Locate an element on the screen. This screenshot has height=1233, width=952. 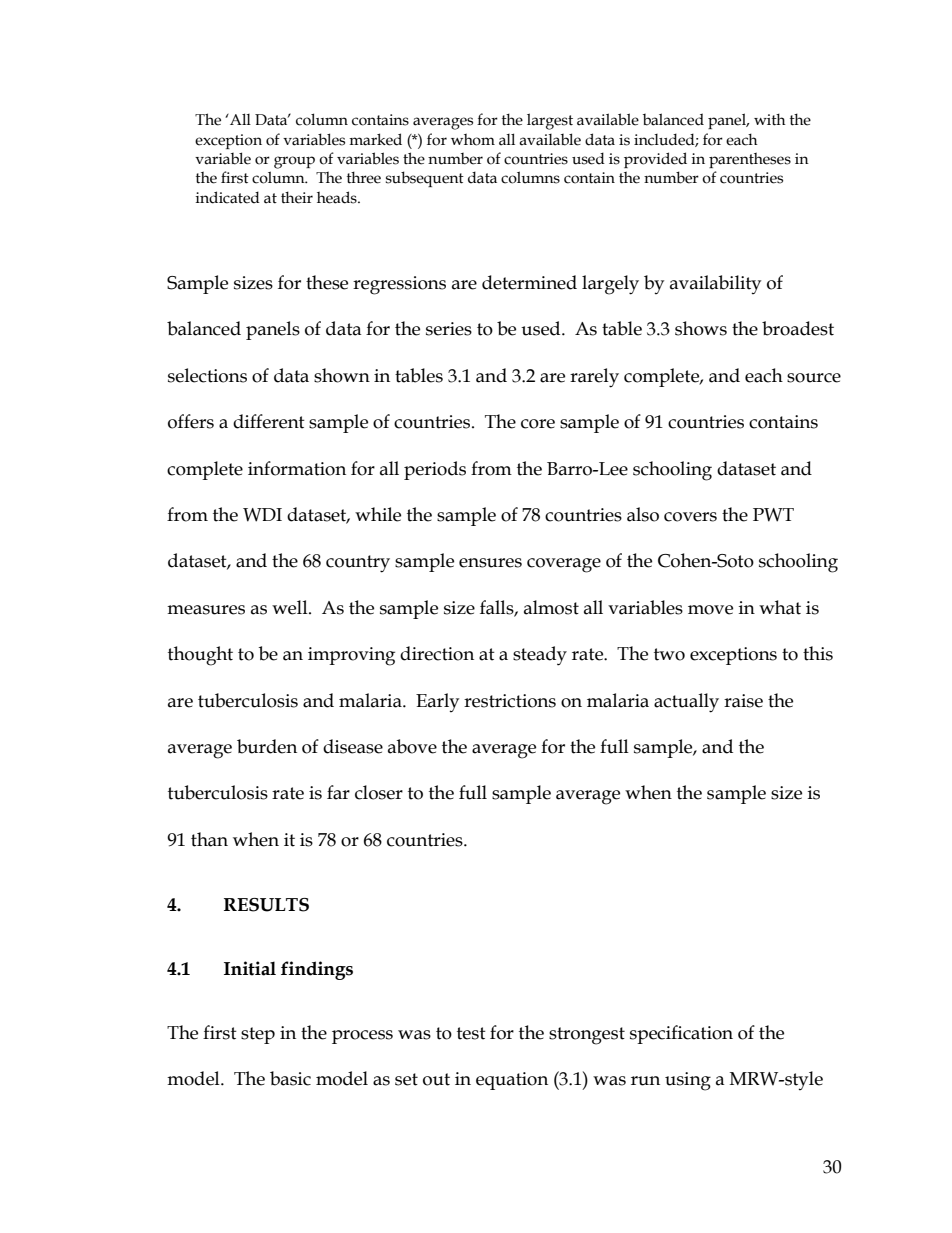
step is located at coordinates (258, 1035).
